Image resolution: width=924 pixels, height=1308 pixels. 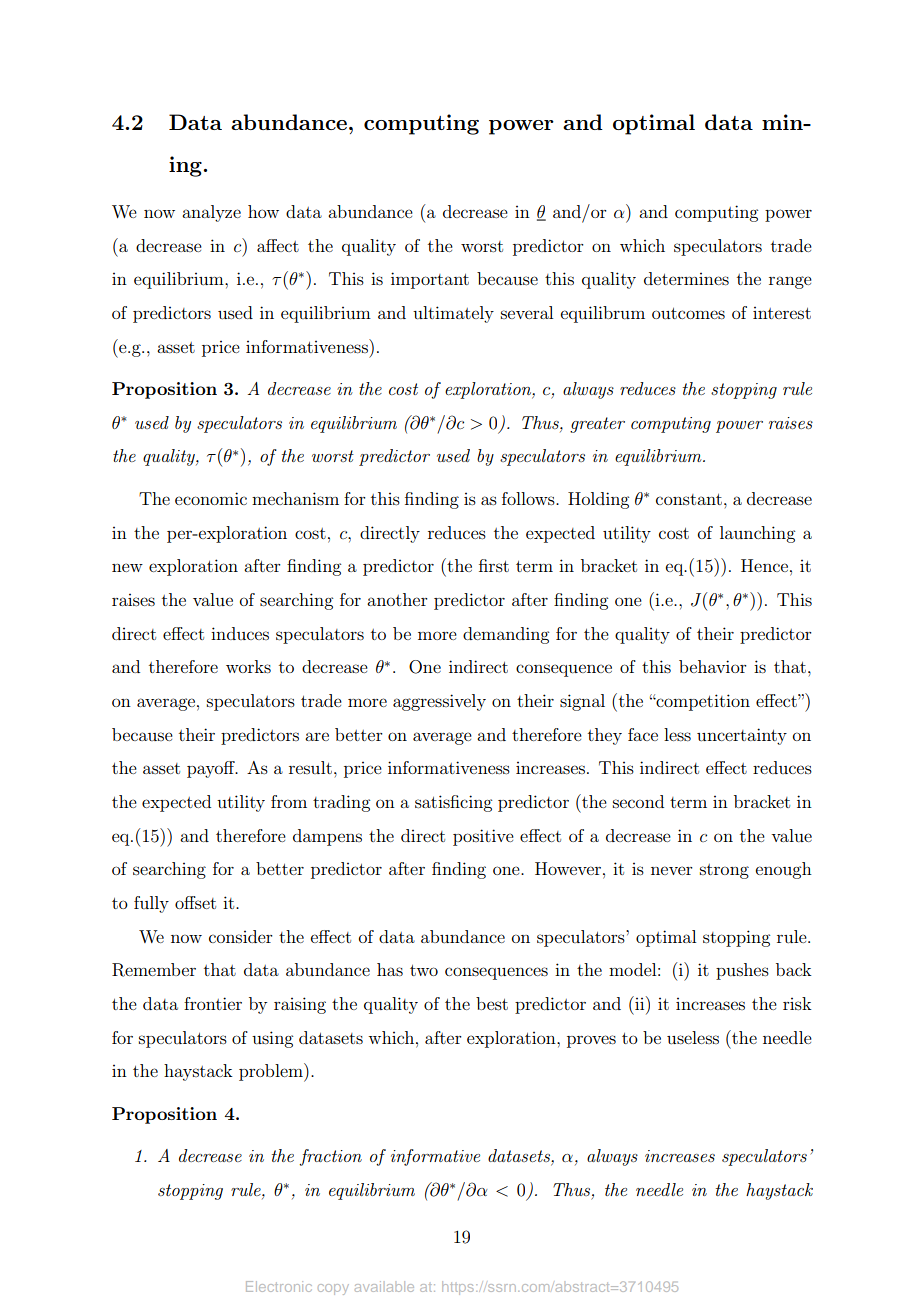 I want to click on uncertainty, so click(x=742, y=736).
